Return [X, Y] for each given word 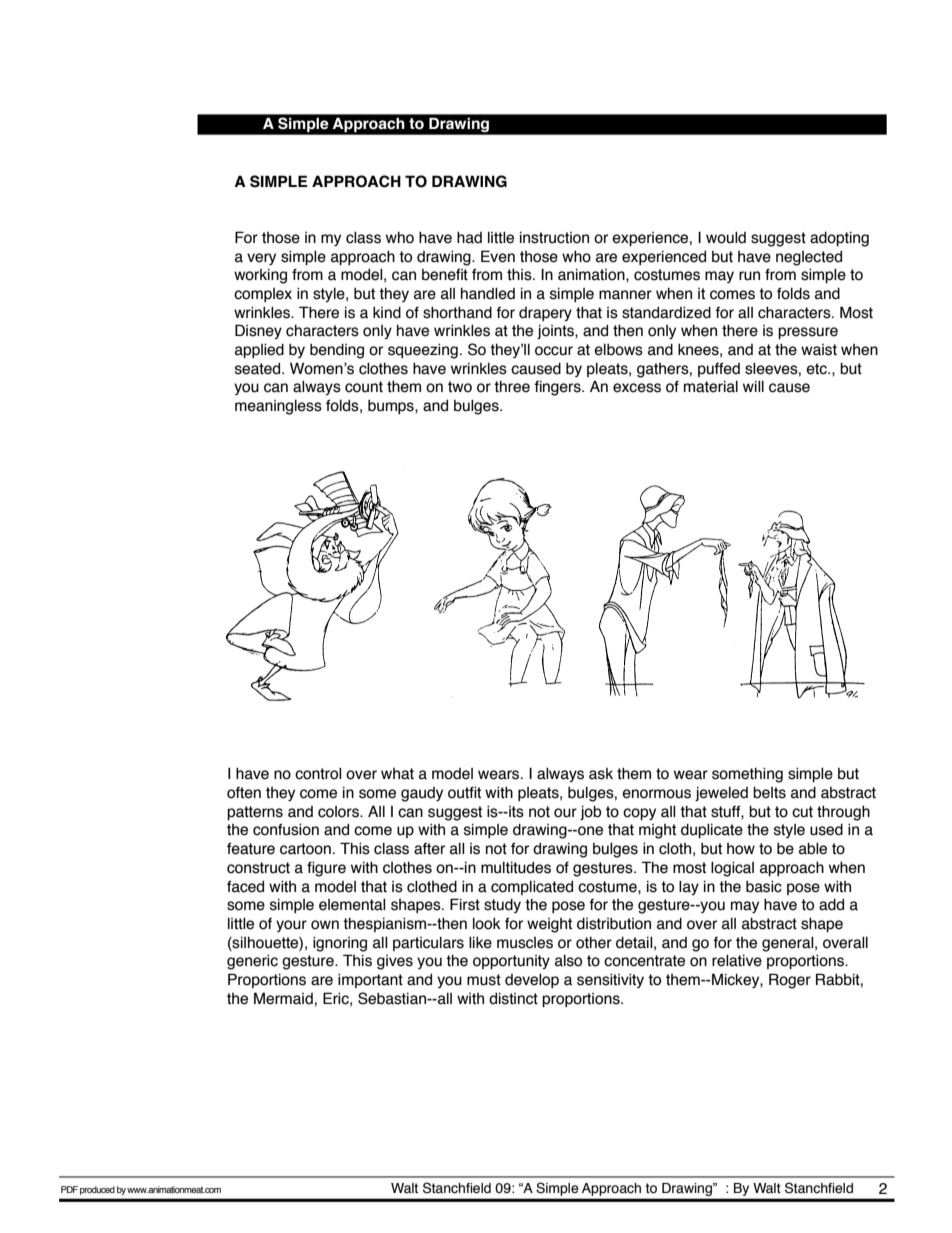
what [397, 774]
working [260, 276]
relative [737, 961]
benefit [445, 275]
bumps [392, 407]
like [480, 943]
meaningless [278, 407]
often [244, 793]
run [749, 276]
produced [97, 1190]
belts [769, 793]
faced [245, 887]
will [753, 386]
